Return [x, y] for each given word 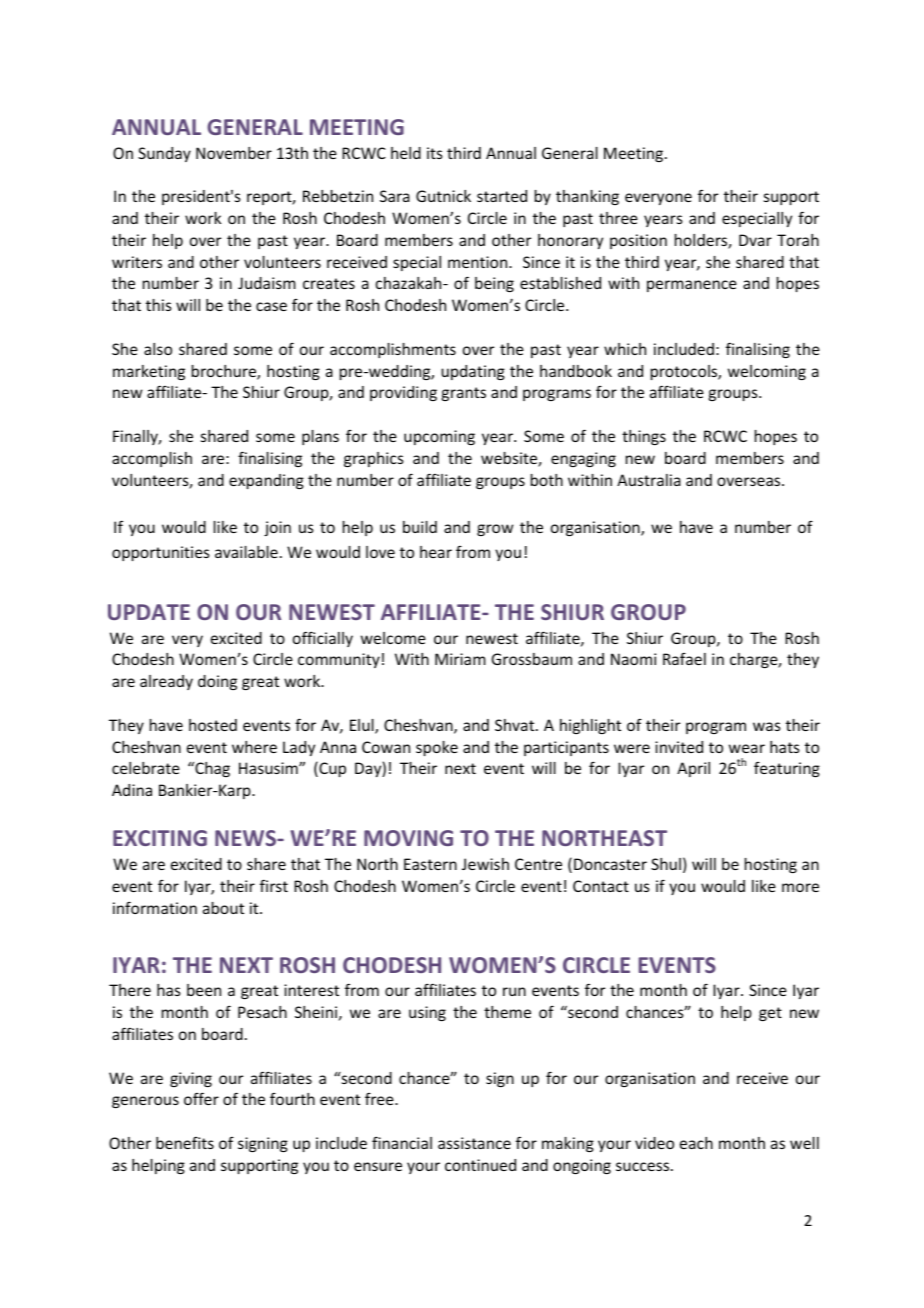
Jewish [485, 864]
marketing [149, 372]
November [234, 153]
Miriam [460, 659]
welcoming [767, 372]
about [223, 908]
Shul [666, 864]
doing [217, 682]
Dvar [755, 240]
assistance [474, 1143]
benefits [185, 1143]
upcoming [439, 437]
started [502, 196]
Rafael [684, 659]
